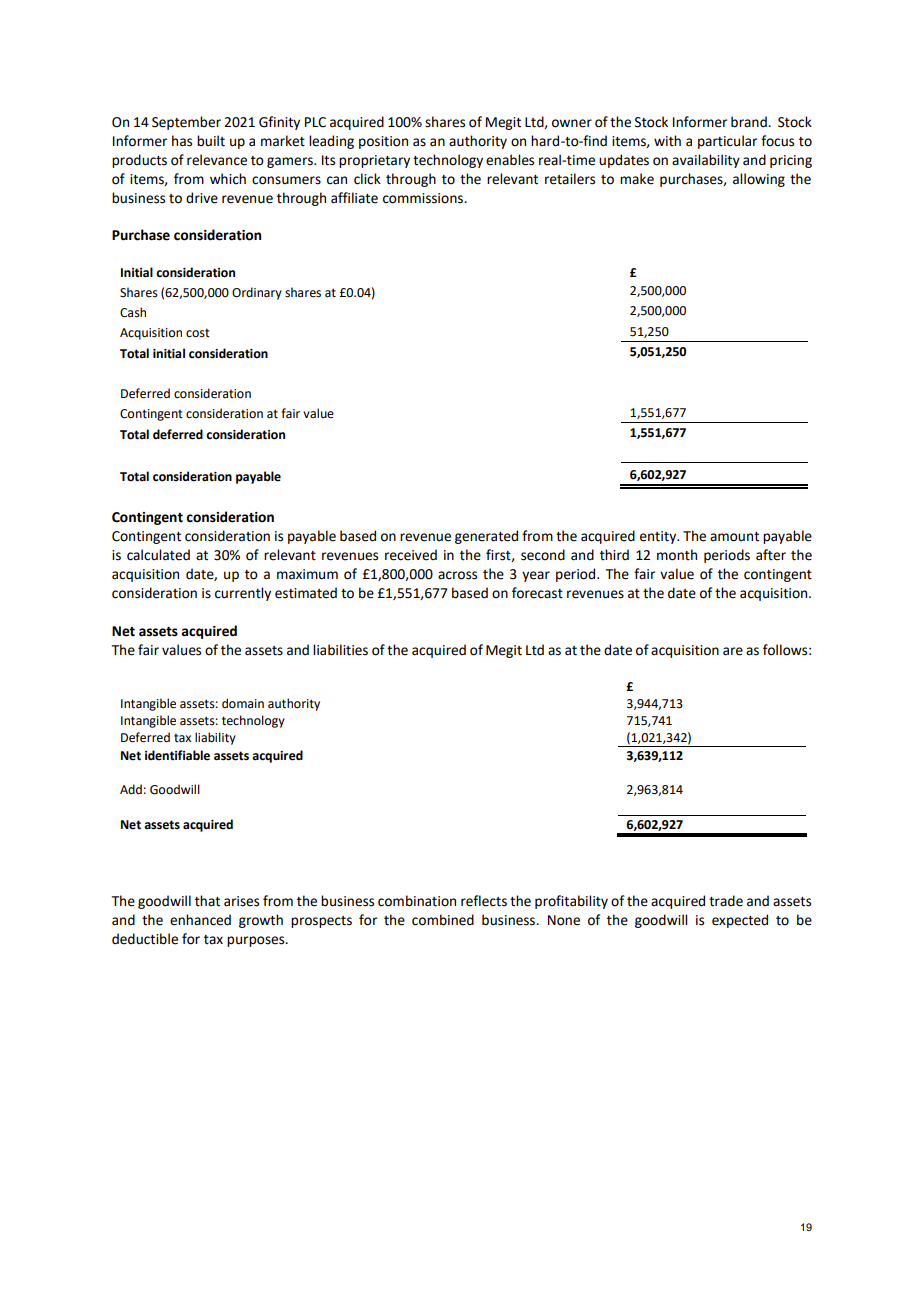 The width and height of the document is (924, 1308). I want to click on expected, so click(740, 921).
